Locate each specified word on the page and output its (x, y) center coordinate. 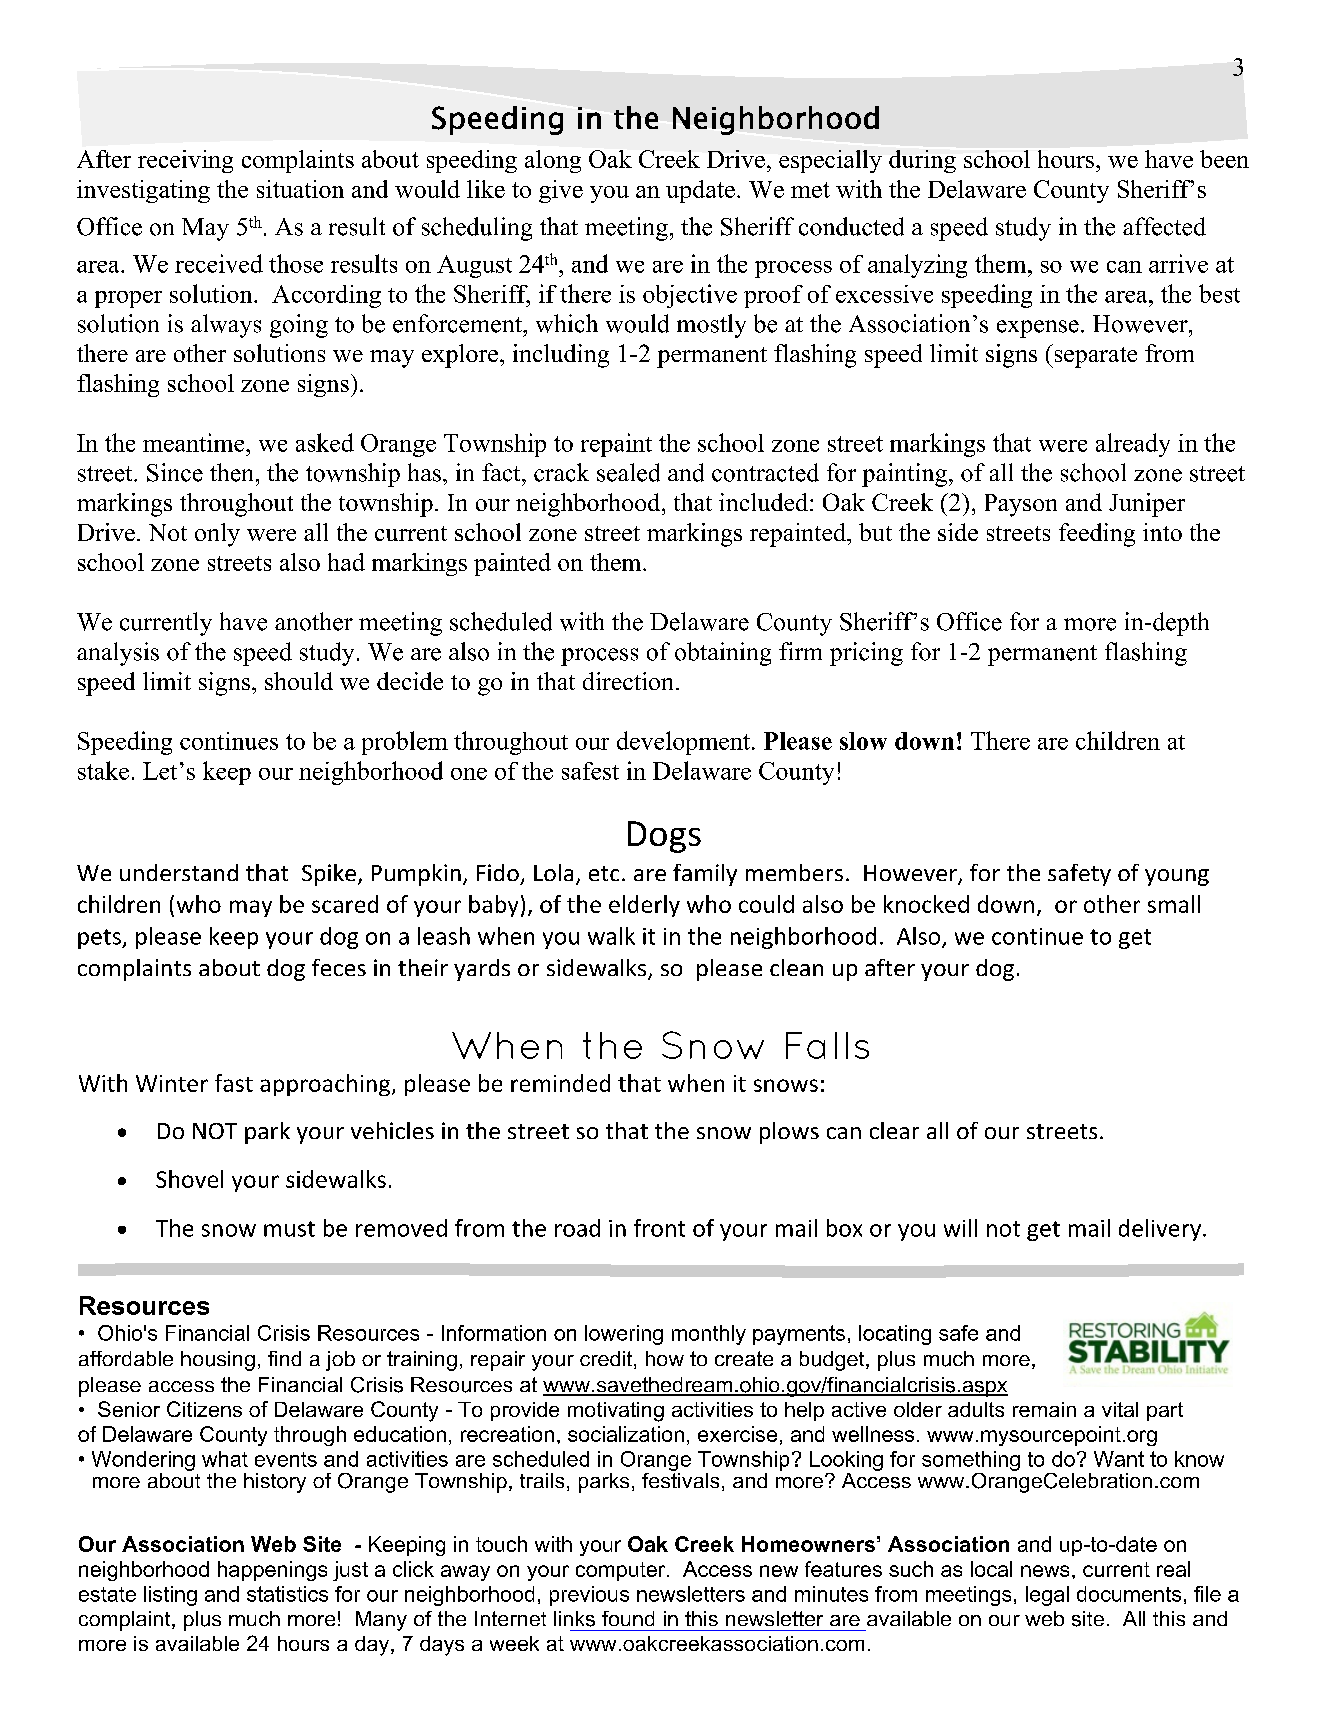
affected (1164, 226)
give (561, 191)
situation (300, 189)
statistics (287, 1594)
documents (1129, 1594)
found (628, 1618)
